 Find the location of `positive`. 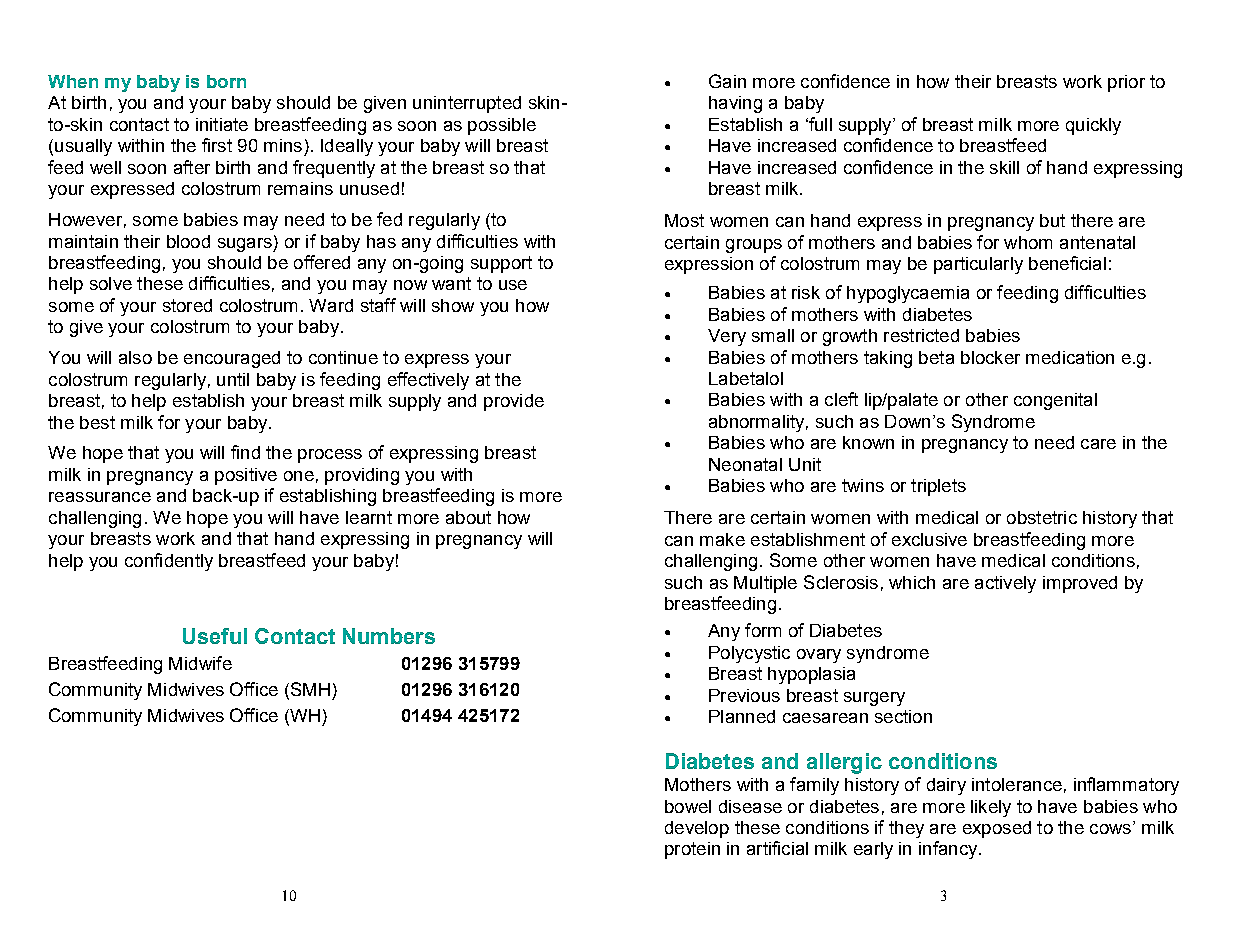

positive is located at coordinates (246, 476).
